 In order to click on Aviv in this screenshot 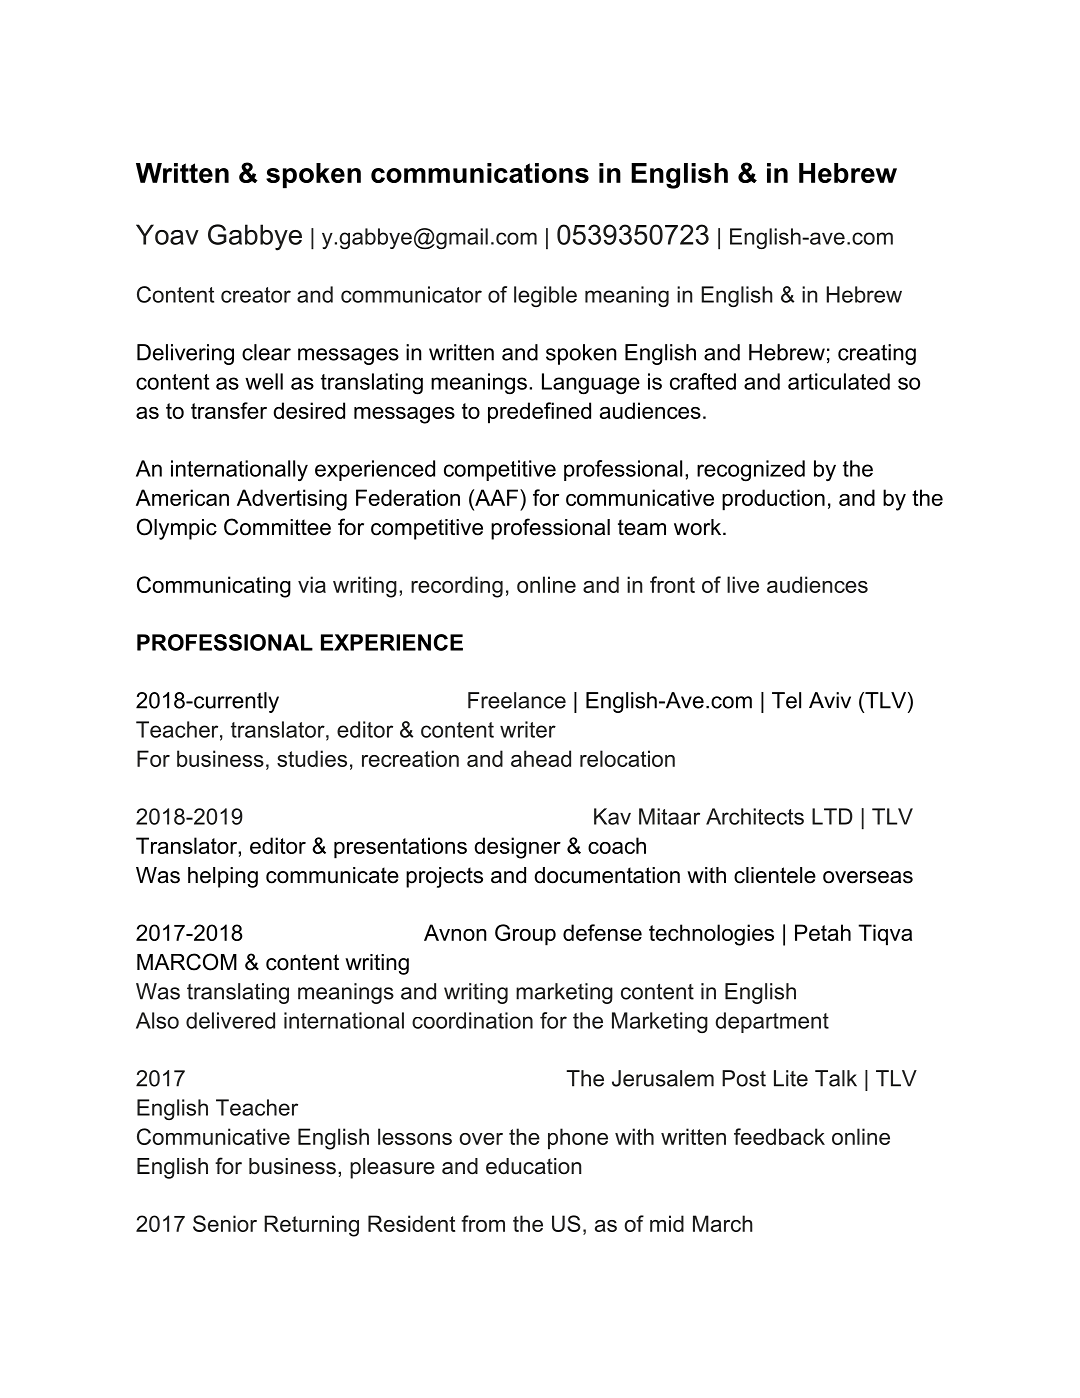, I will do `click(830, 700)`.
